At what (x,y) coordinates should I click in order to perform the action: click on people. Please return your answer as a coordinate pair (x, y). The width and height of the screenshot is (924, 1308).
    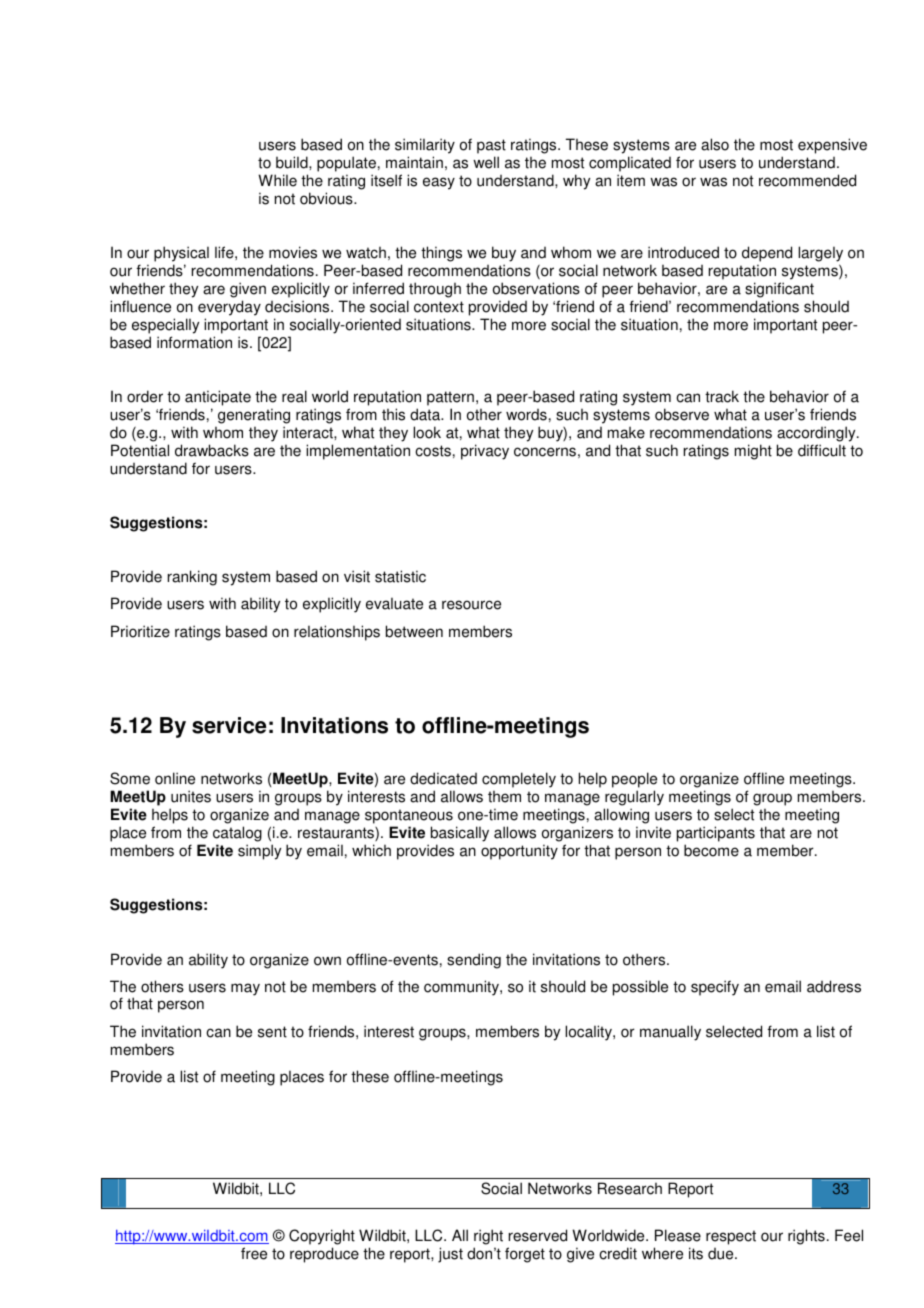
    Looking at the image, I should click on (634, 780).
